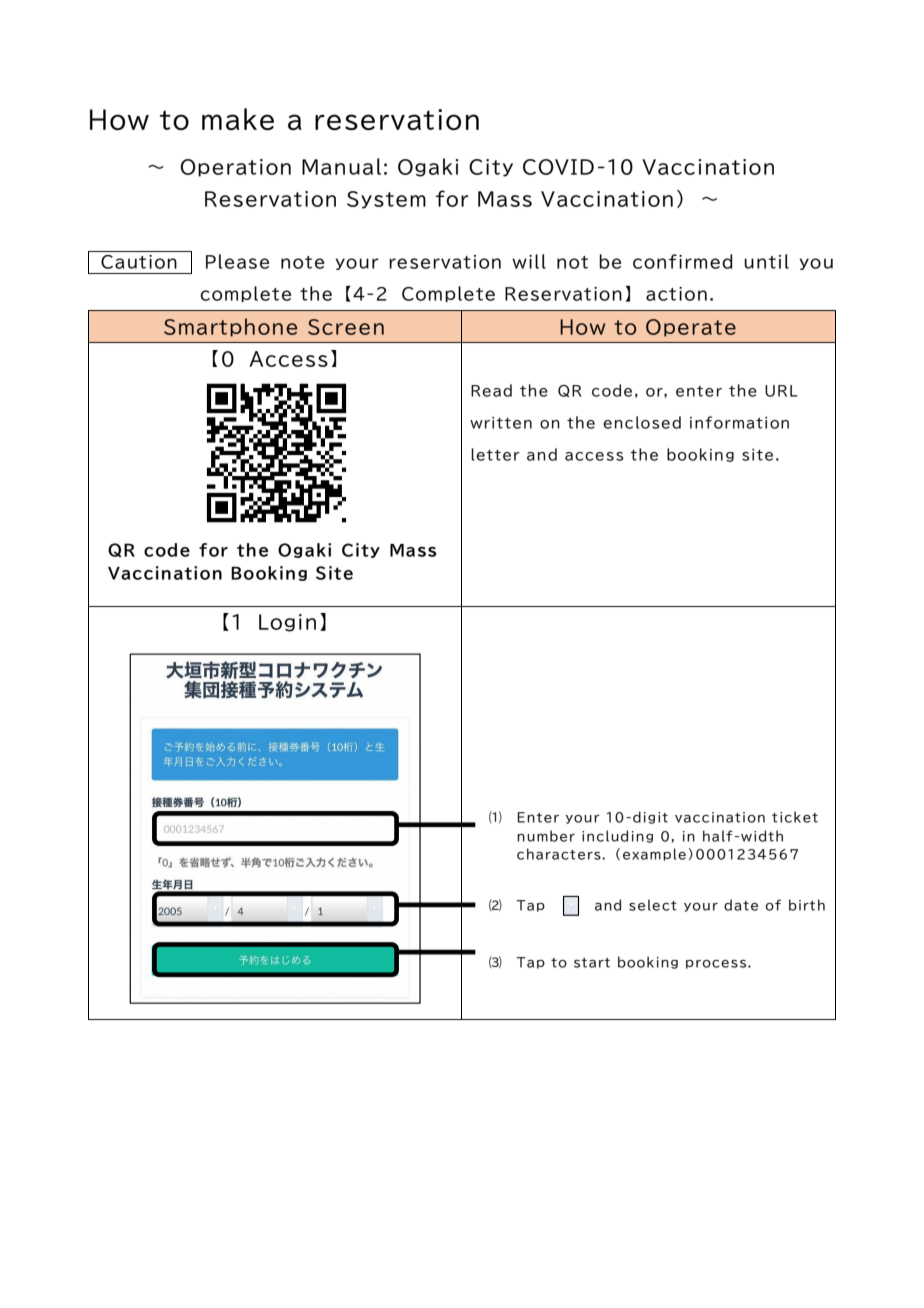 The image size is (924, 1308). Describe the element at coordinates (766, 261) in the screenshot. I see `until` at that location.
